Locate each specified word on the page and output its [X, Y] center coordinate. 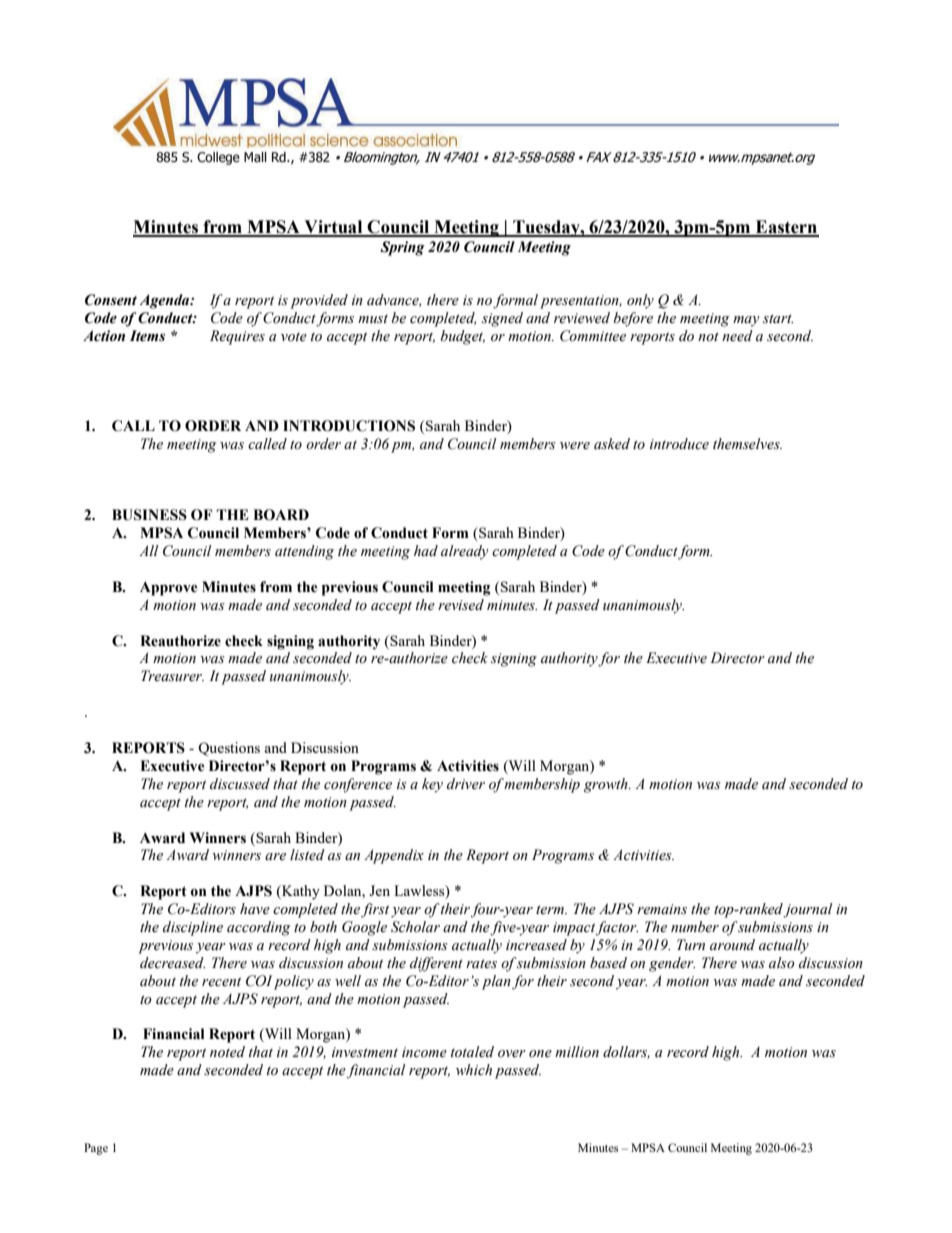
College [218, 158]
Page [96, 1149]
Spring [402, 248]
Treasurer [172, 676]
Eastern [786, 228]
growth [607, 785]
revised [461, 605]
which [474, 1070]
